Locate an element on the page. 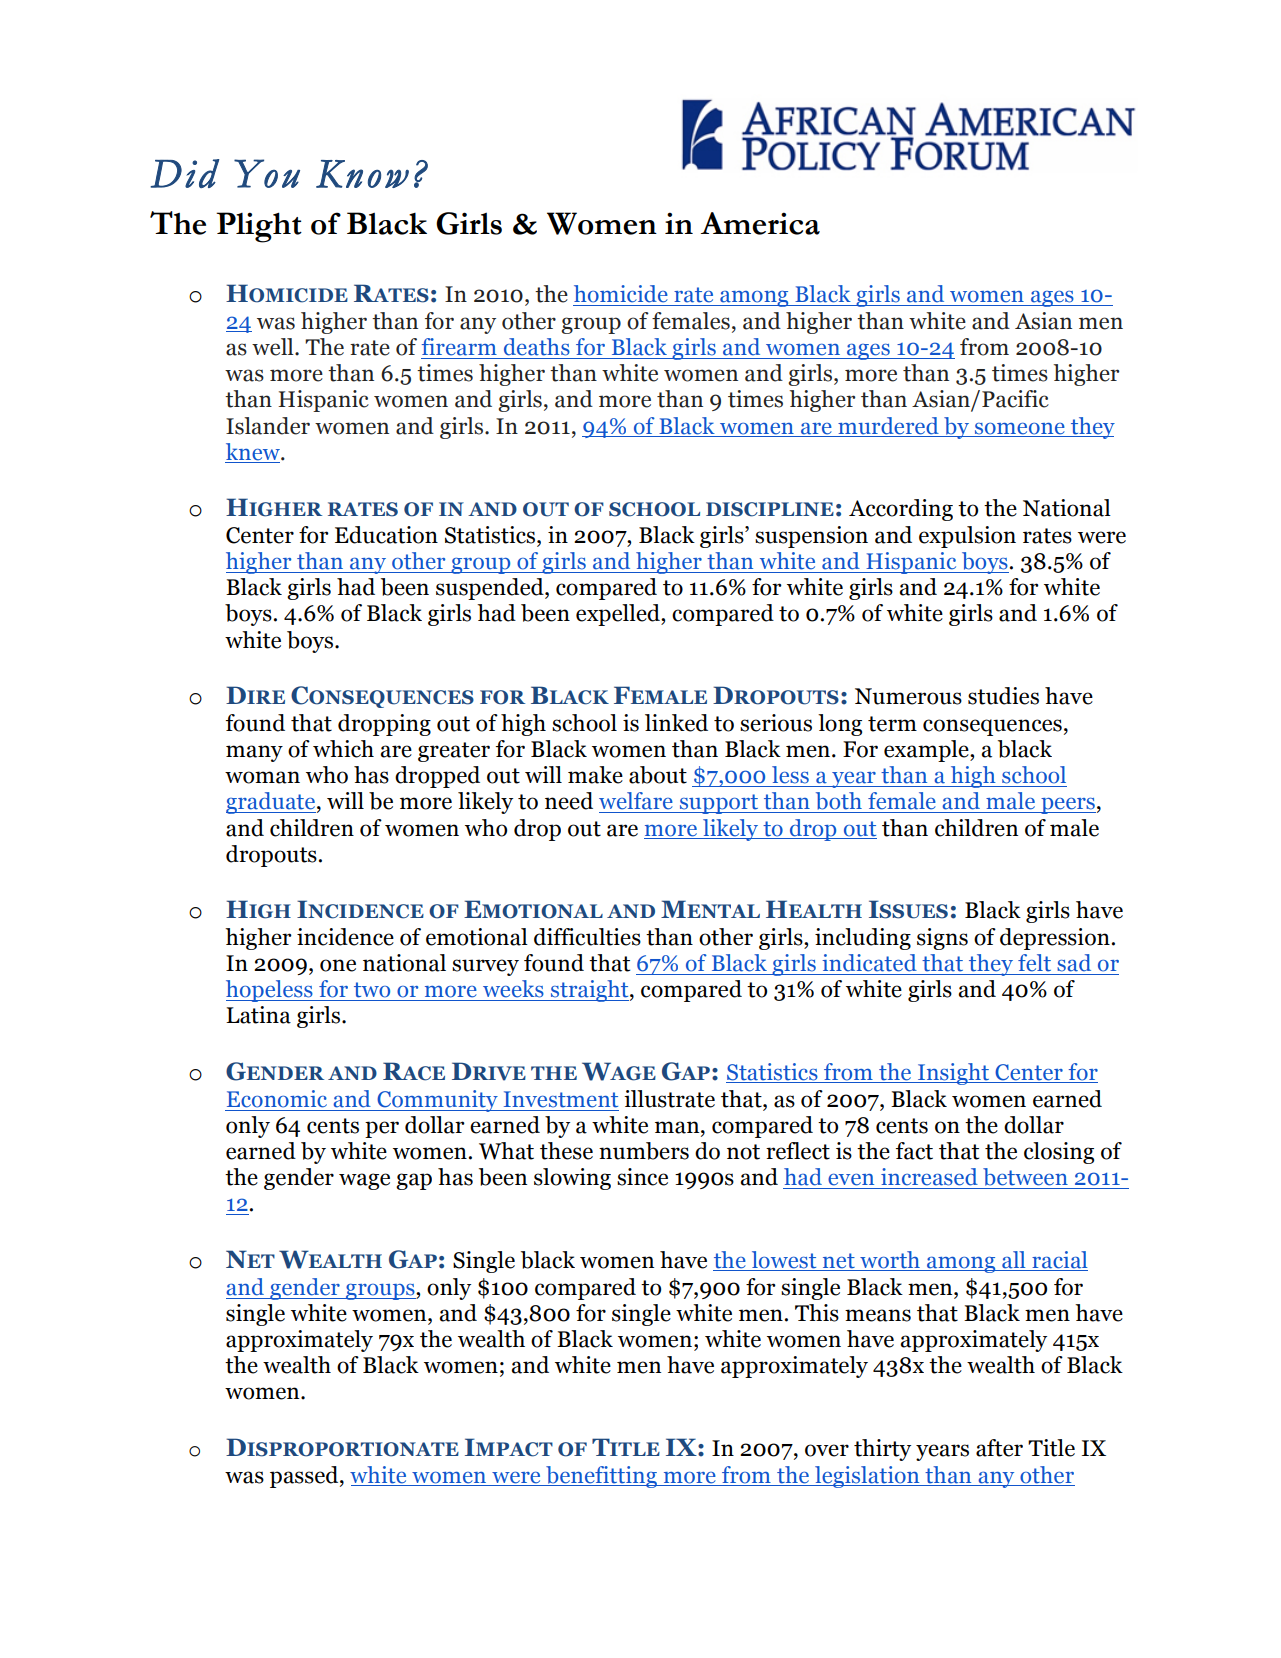 Image resolution: width=1281 pixels, height=1658 pixels. Education is located at coordinates (386, 535).
